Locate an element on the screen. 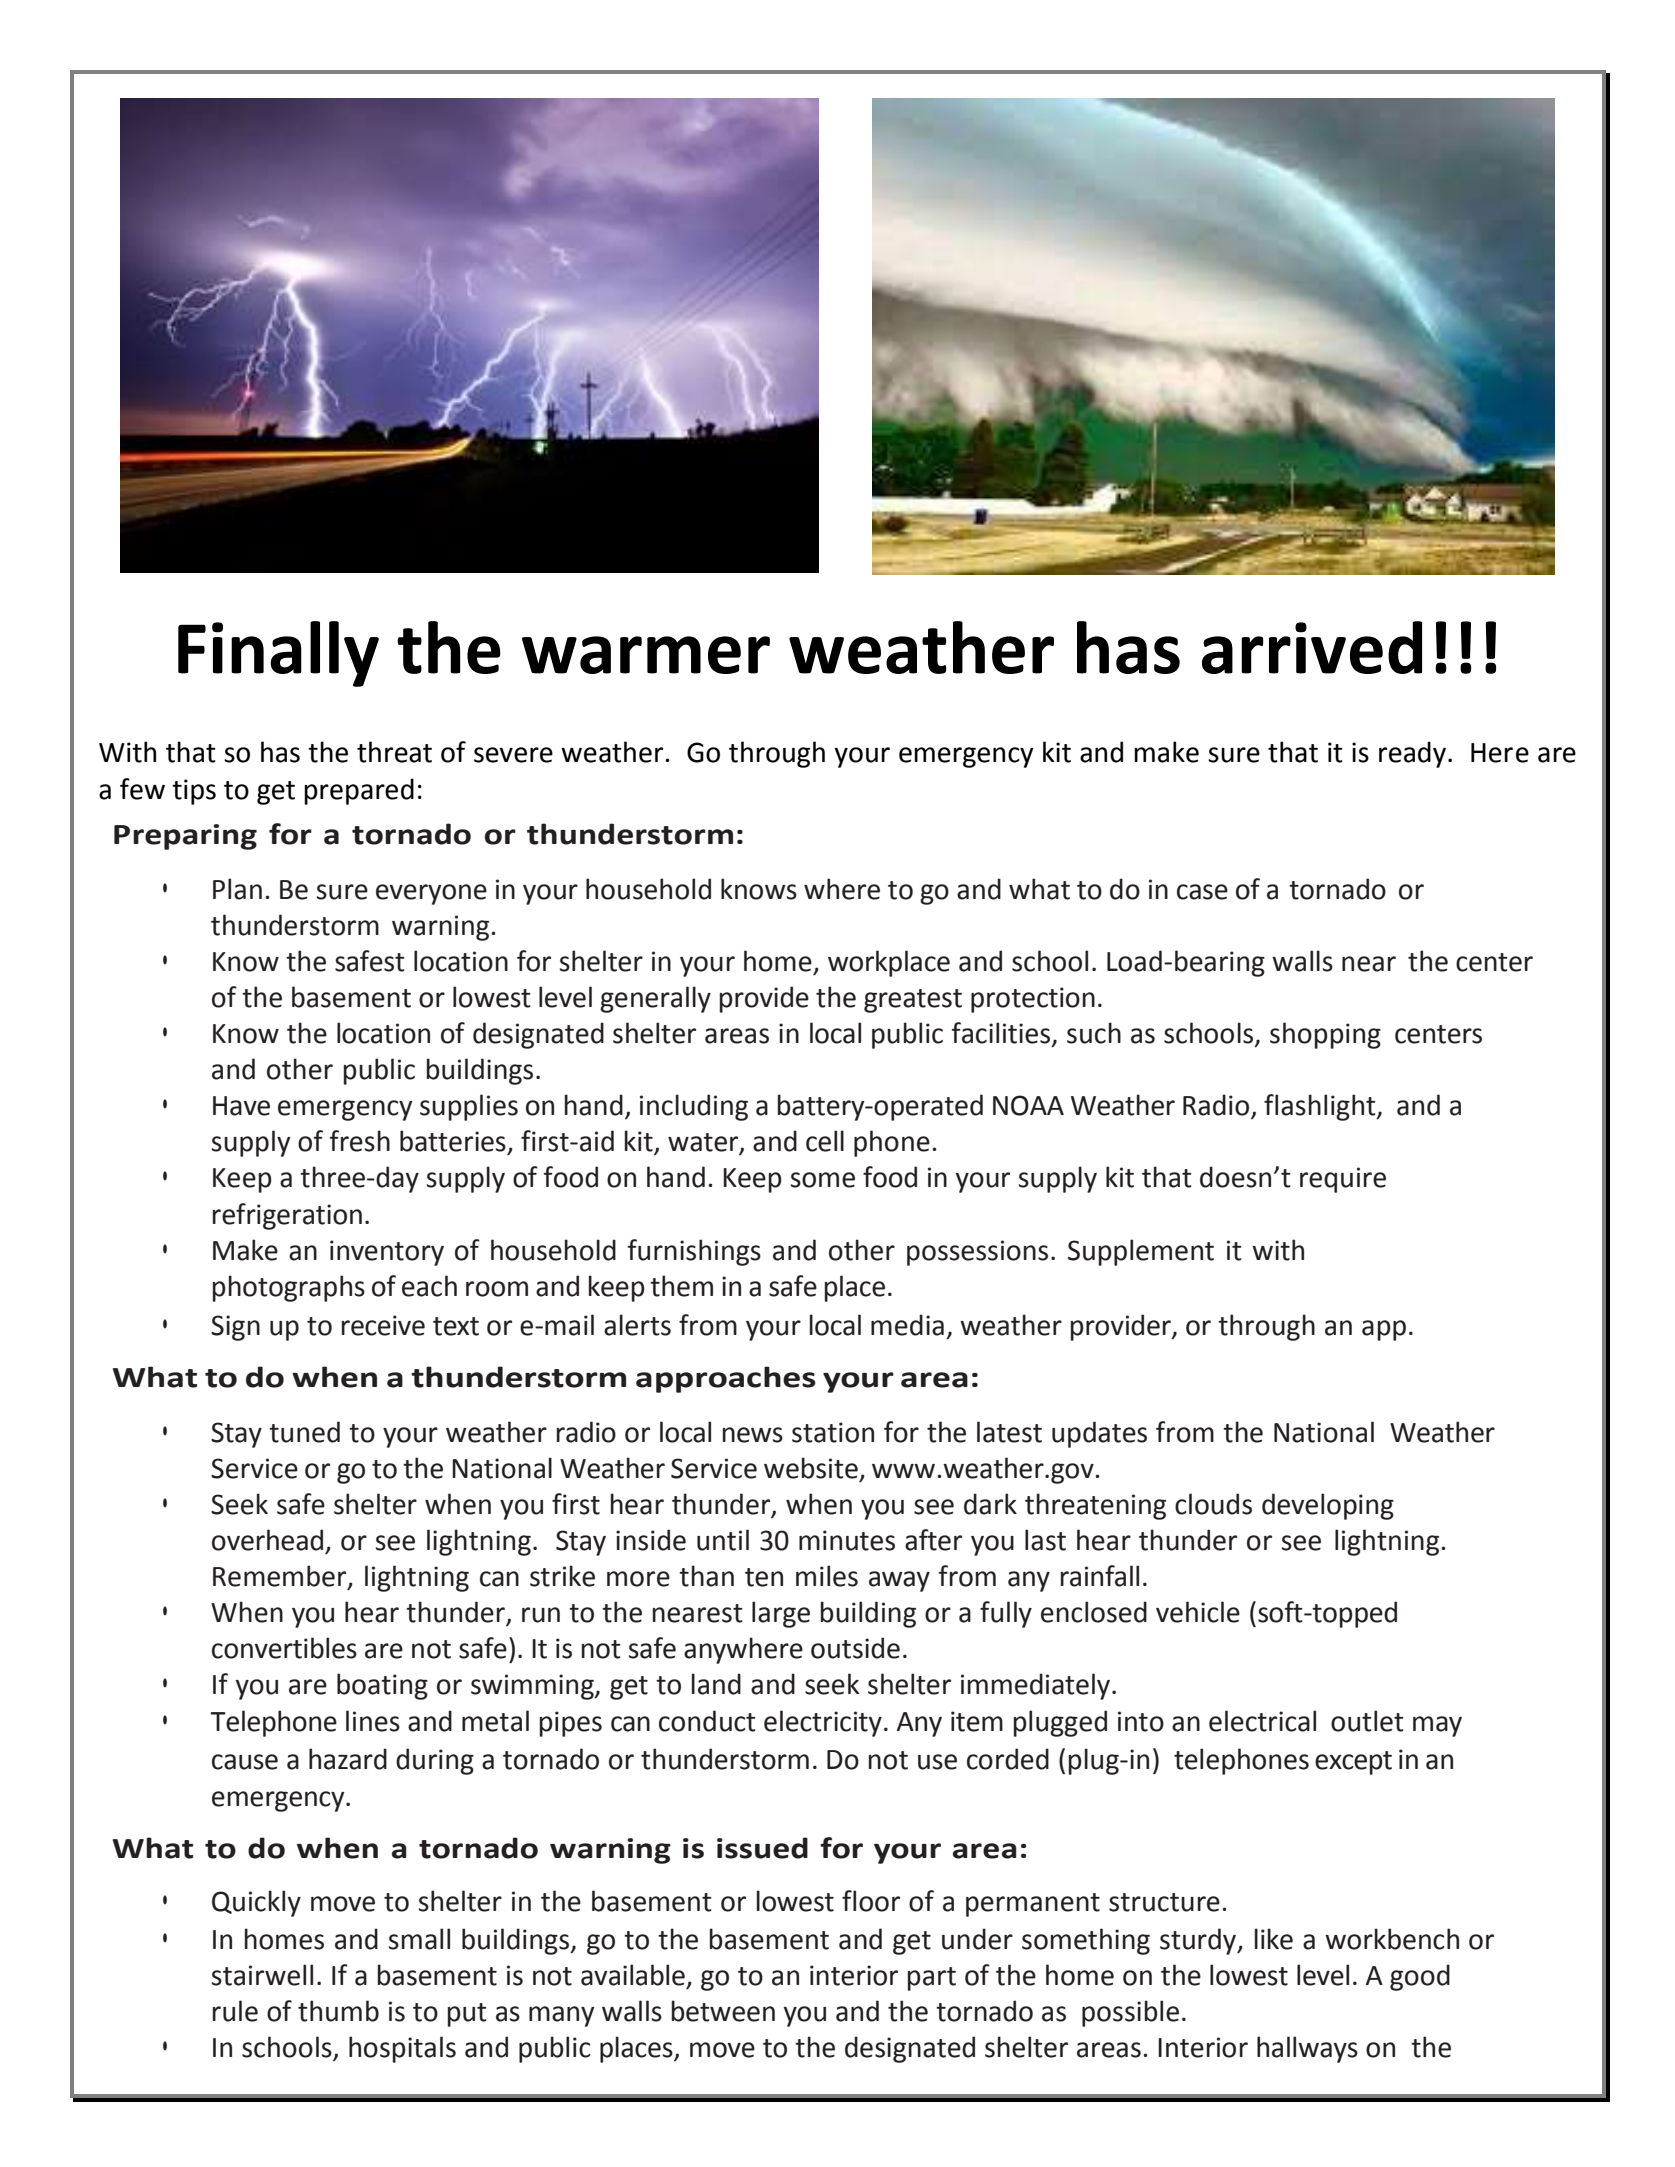 The width and height of the screenshot is (1675, 2167). land is located at coordinates (716, 1684).
